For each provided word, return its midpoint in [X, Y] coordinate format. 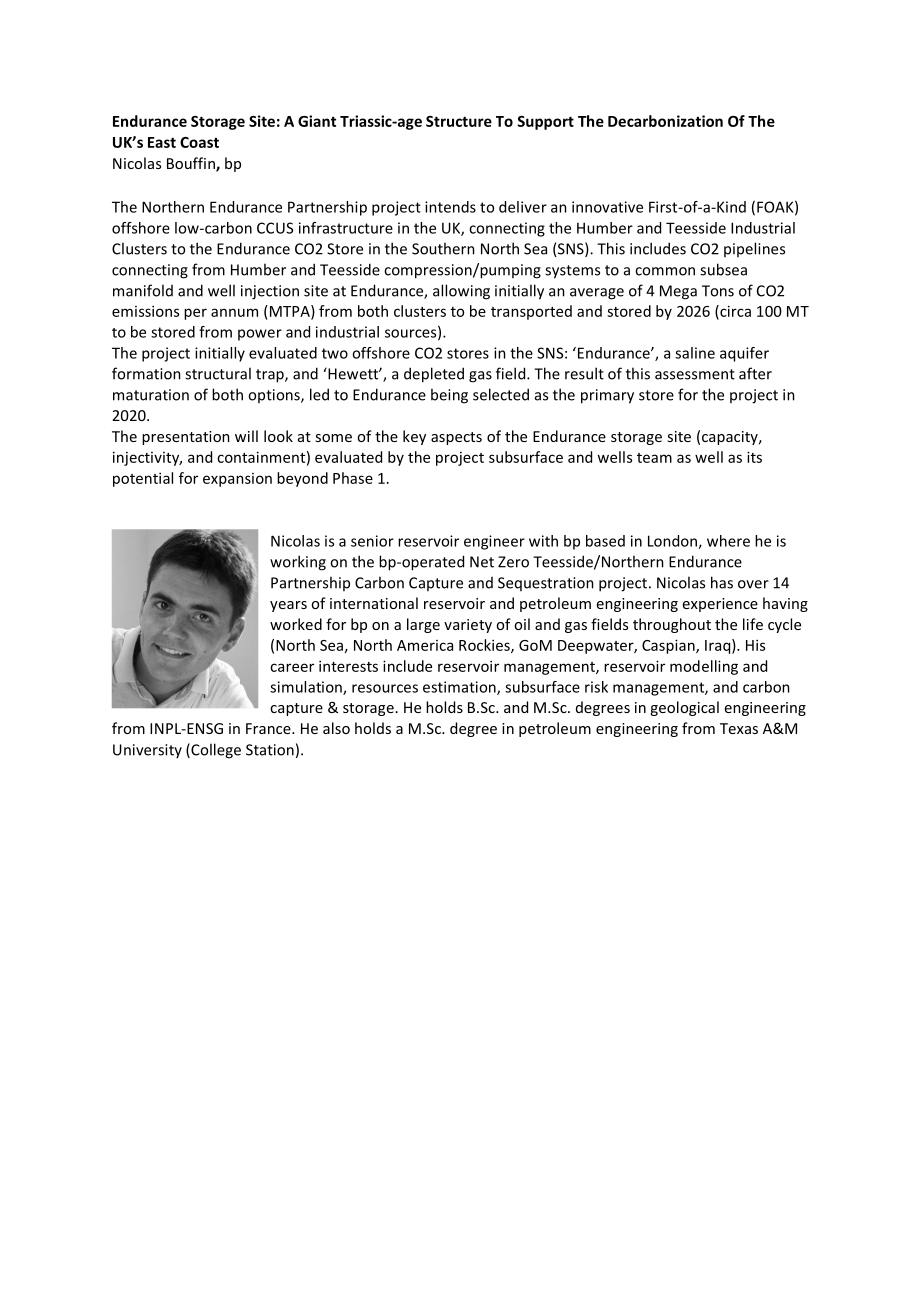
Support [545, 123]
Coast [199, 142]
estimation [460, 688]
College [215, 751]
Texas [739, 728]
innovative [607, 207]
